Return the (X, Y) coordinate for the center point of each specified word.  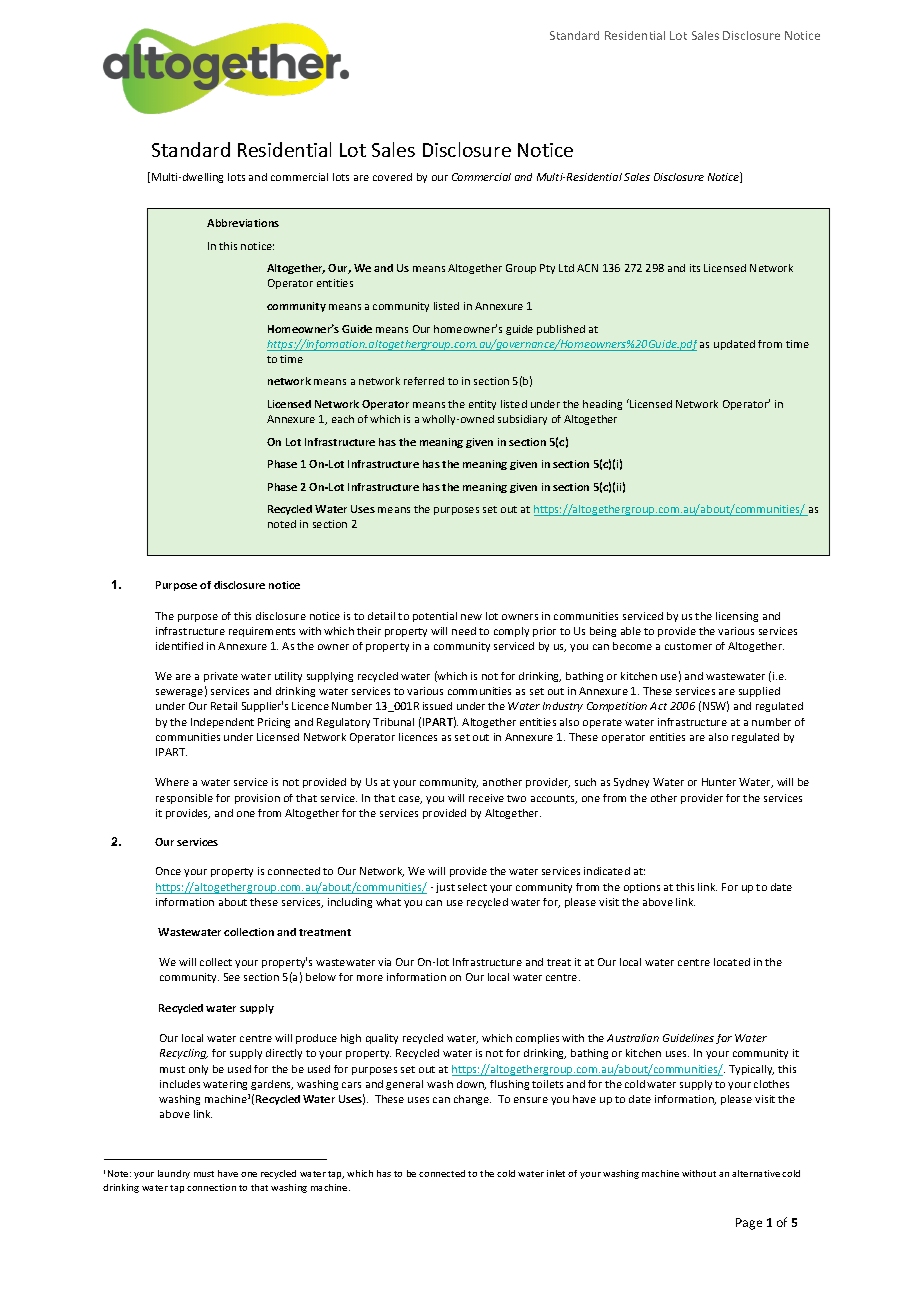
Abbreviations (243, 223)
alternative (756, 1173)
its (695, 268)
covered (392, 177)
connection (211, 1187)
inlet (556, 1173)
